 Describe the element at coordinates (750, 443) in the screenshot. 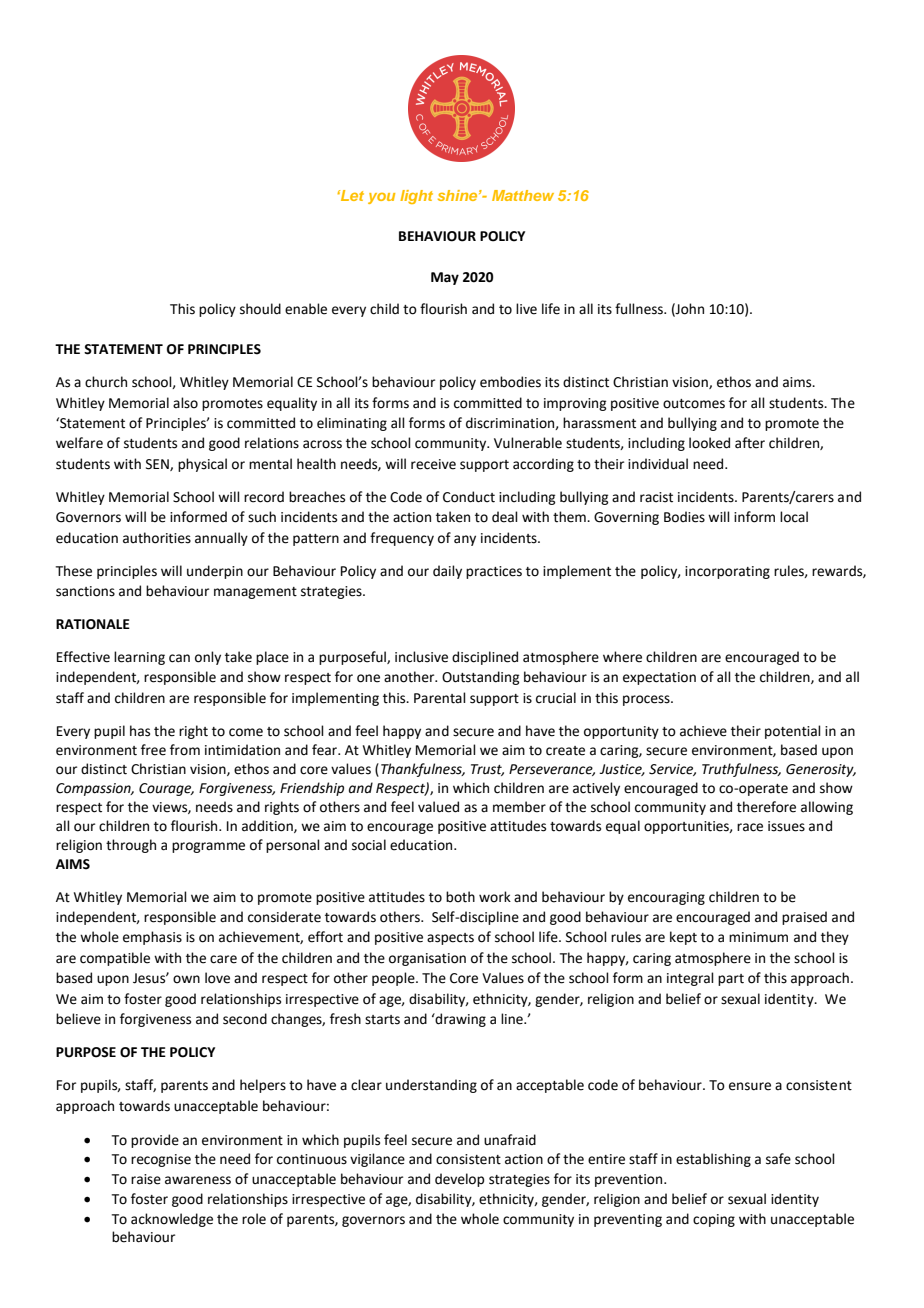

I see `after` at that location.
